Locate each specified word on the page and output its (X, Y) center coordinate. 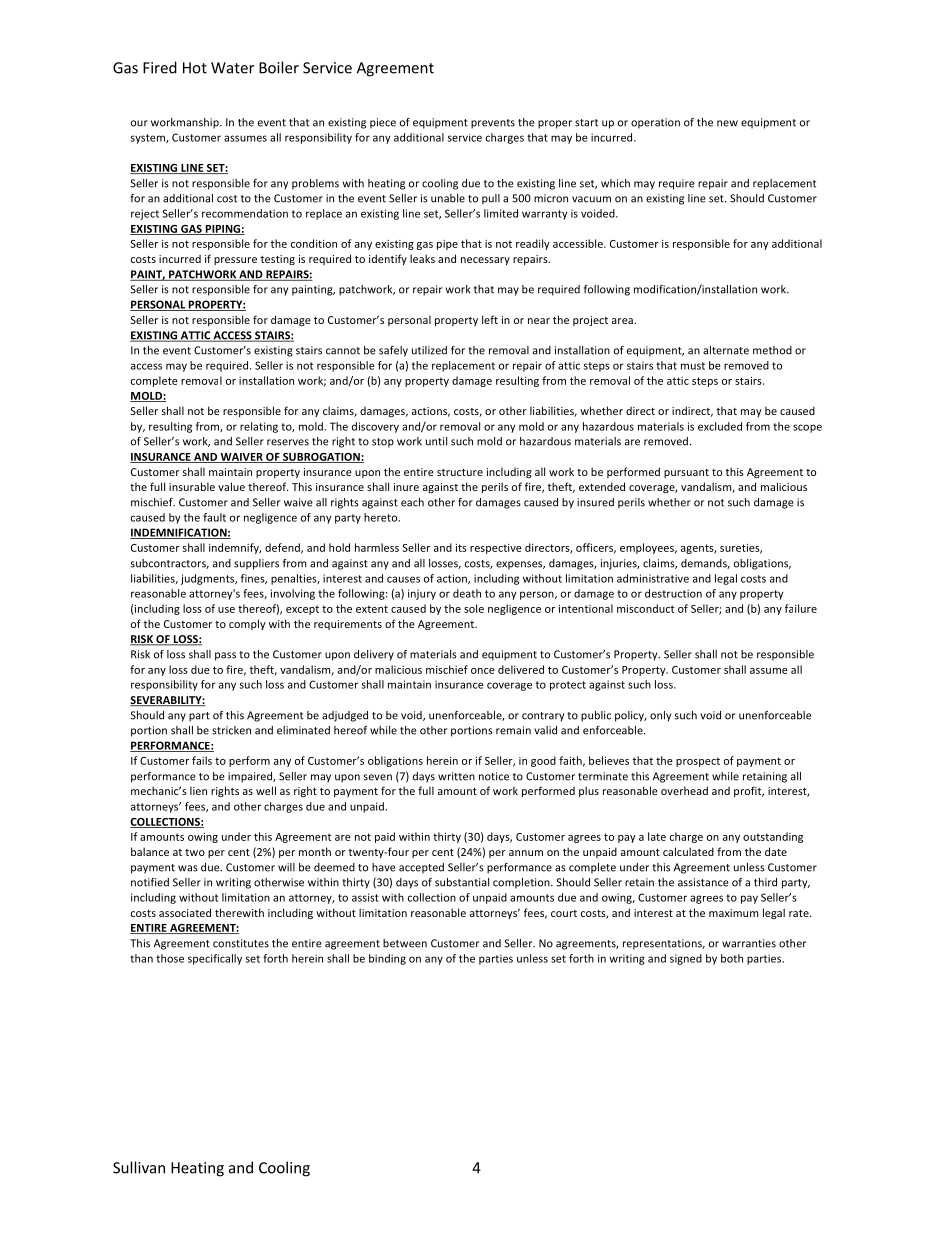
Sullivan (139, 1167)
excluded (720, 426)
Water (232, 68)
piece (383, 123)
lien (198, 790)
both (732, 958)
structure (460, 472)
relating (259, 427)
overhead (684, 790)
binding (387, 959)
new (727, 123)
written (456, 776)
